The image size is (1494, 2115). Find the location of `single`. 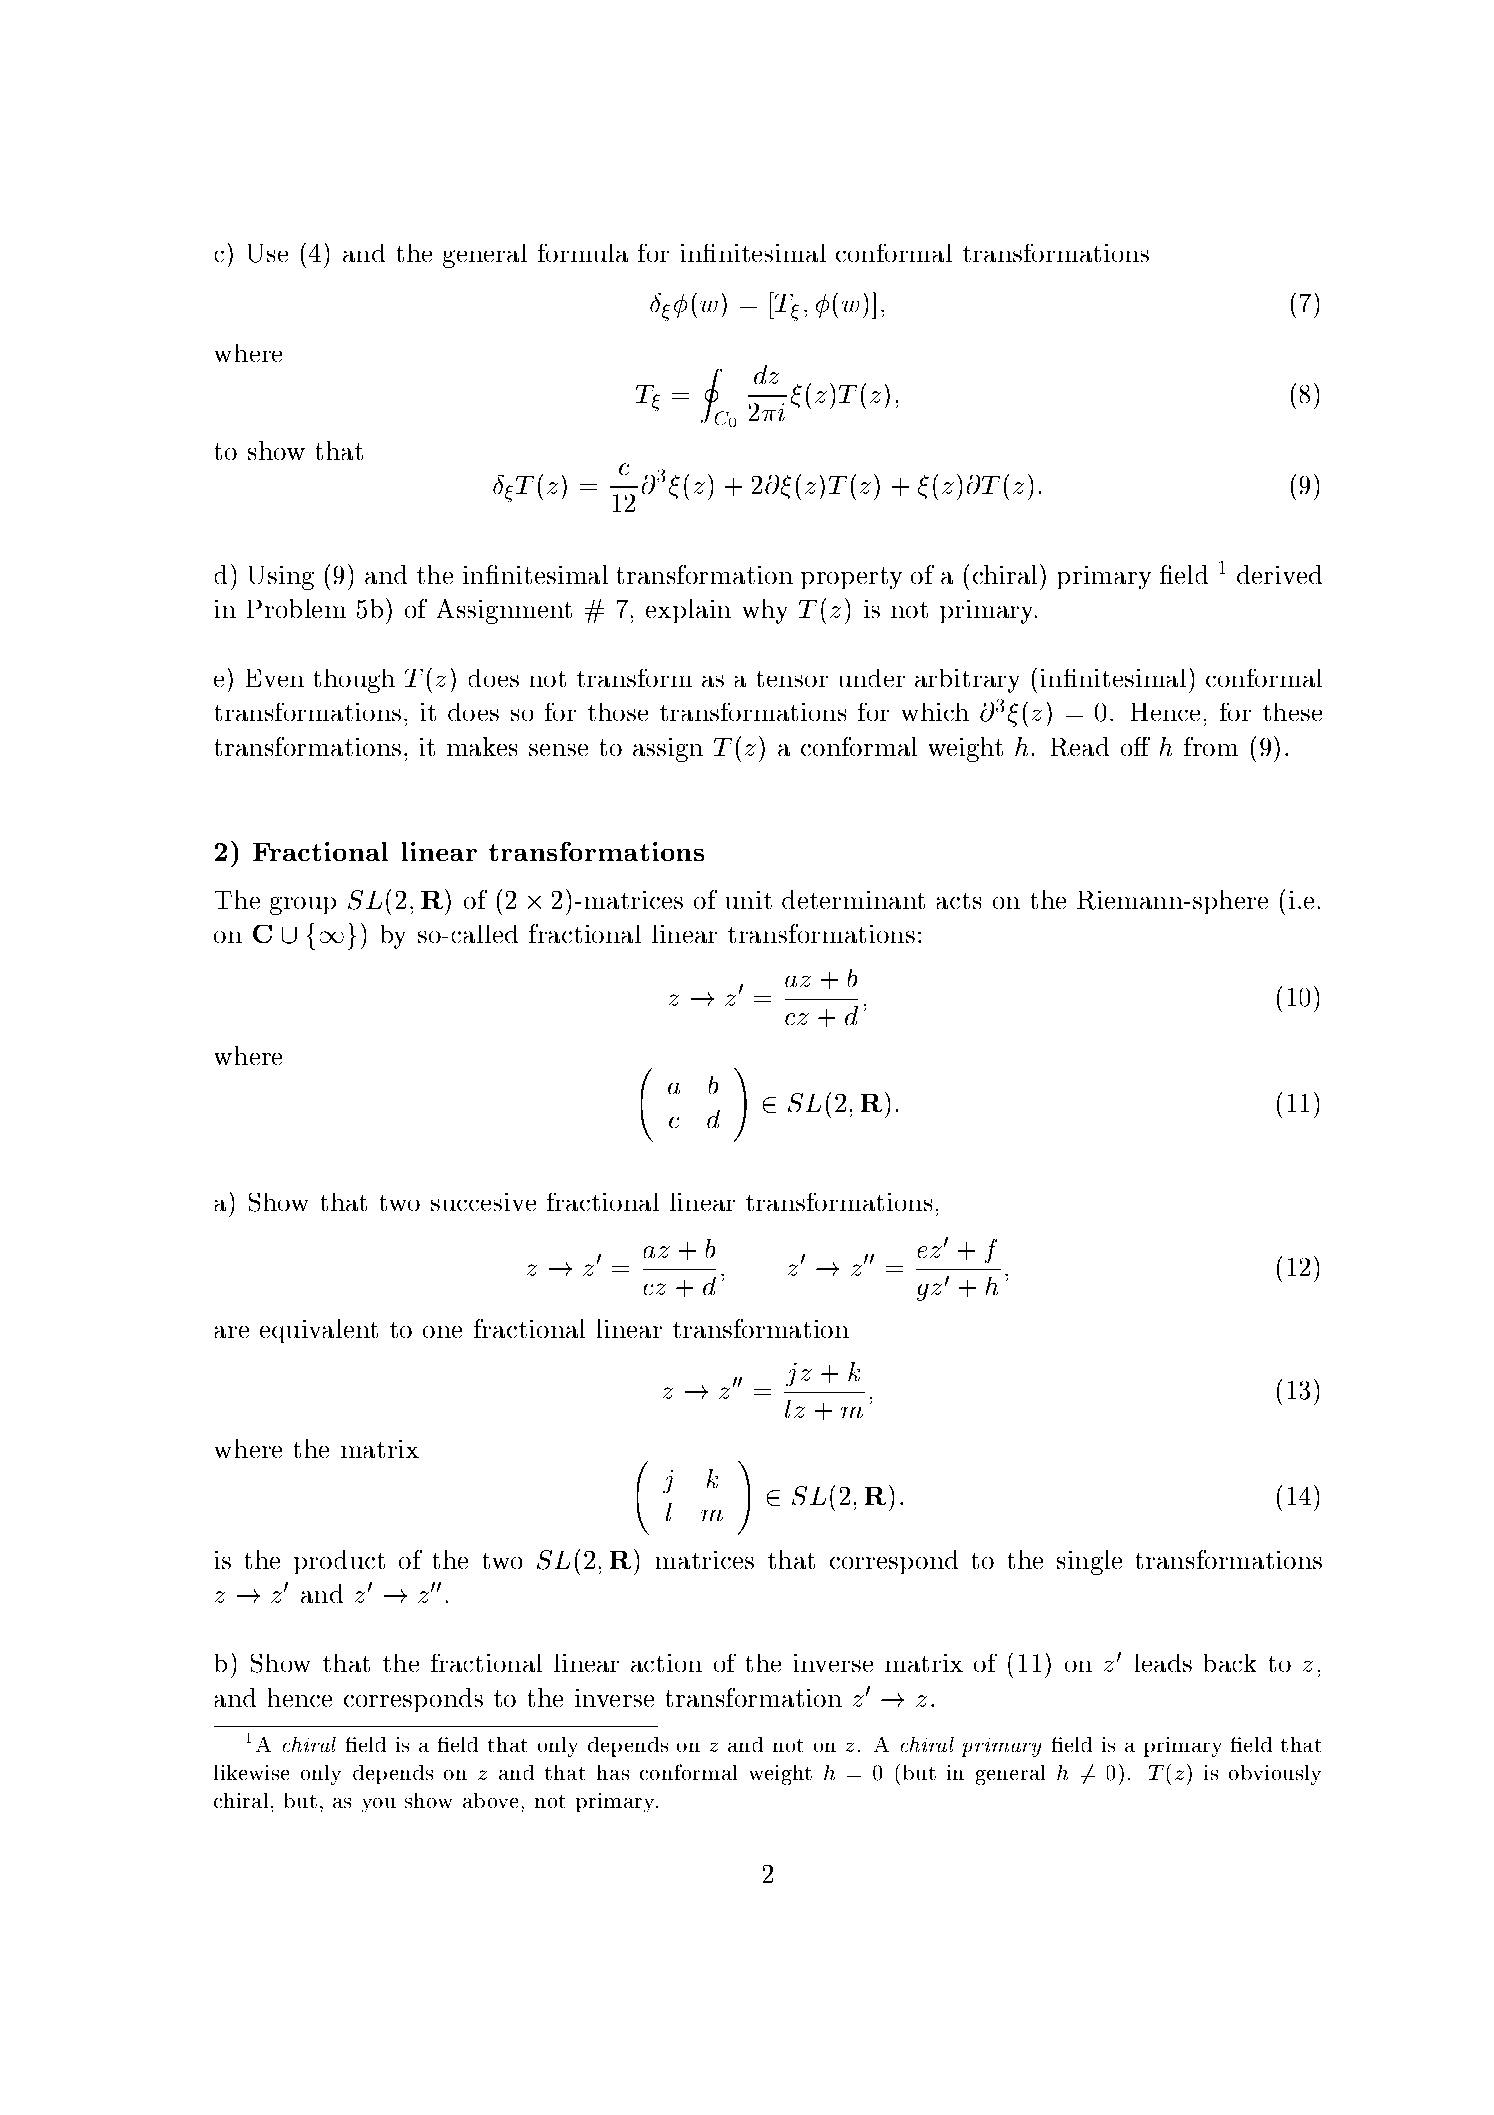

single is located at coordinates (1089, 1562).
